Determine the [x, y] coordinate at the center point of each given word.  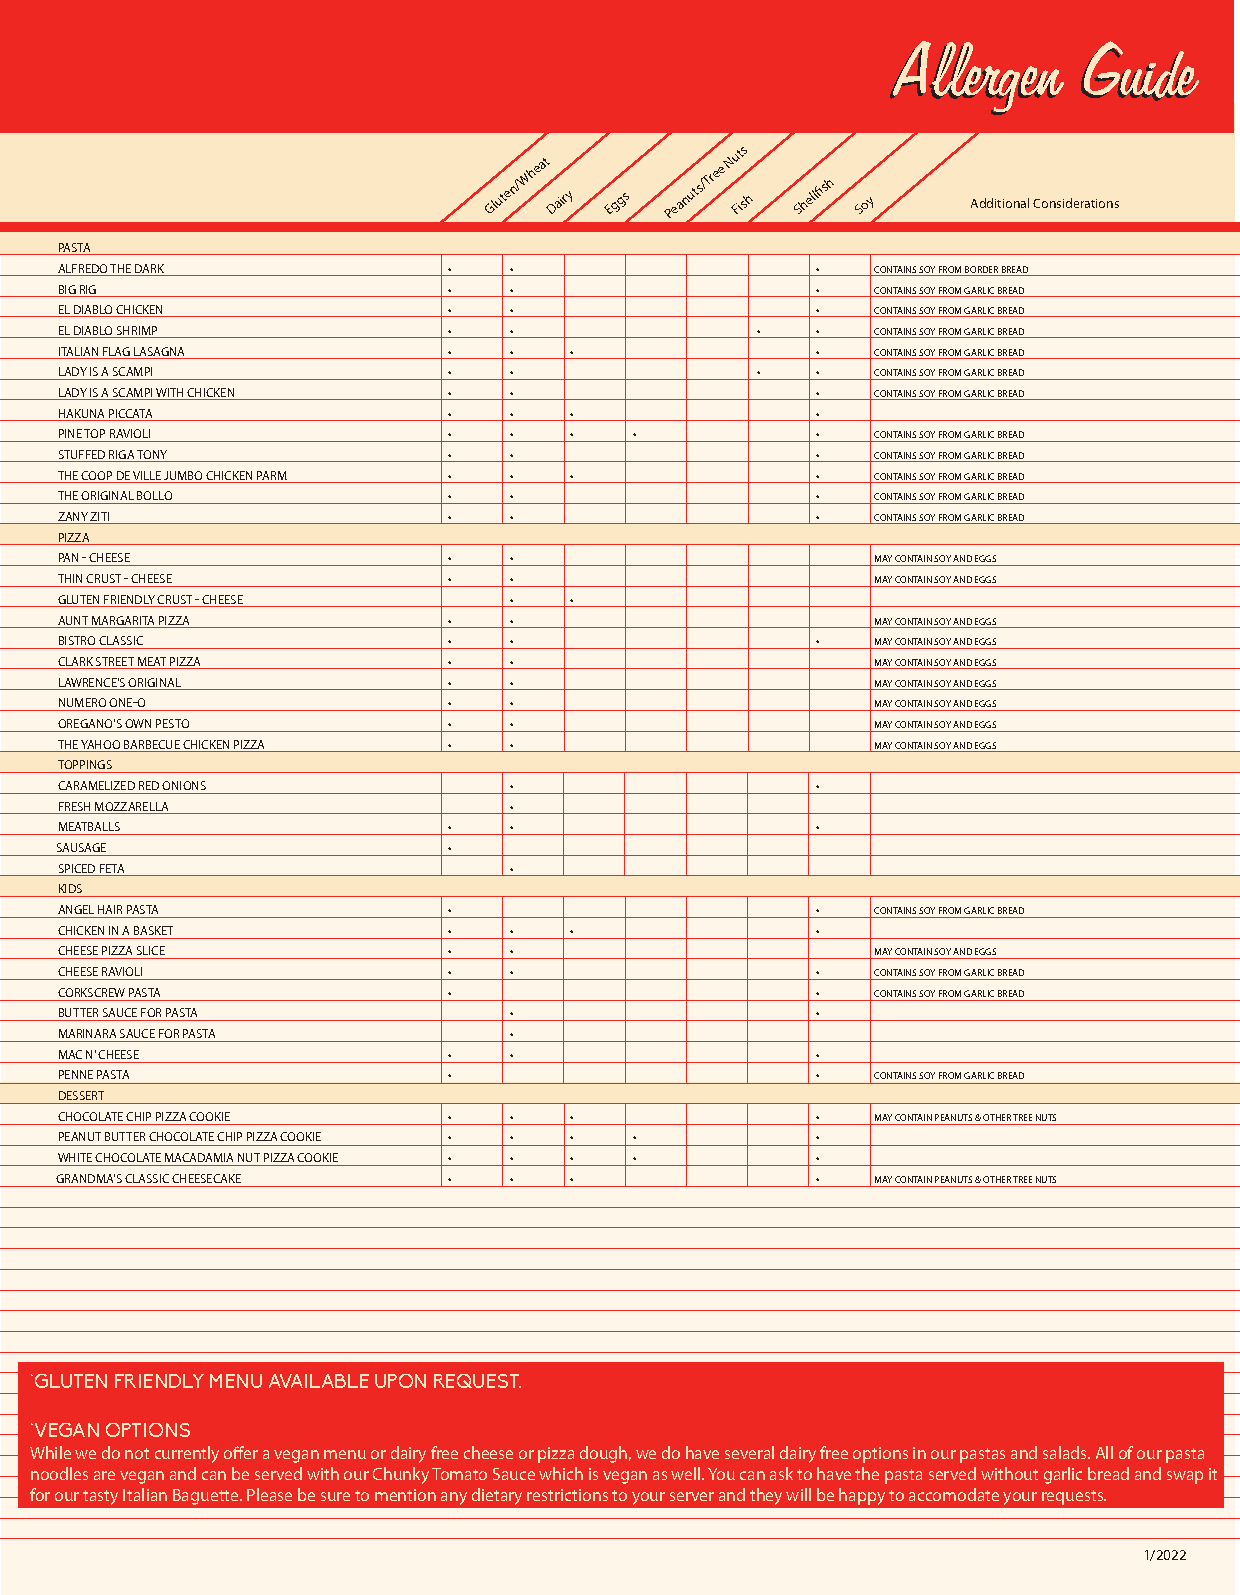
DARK [150, 270]
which [561, 1473]
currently [187, 1454]
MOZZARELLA [132, 808]
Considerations [1076, 203]
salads [1066, 1452]
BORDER [982, 271]
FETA [112, 870]
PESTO [172, 723]
